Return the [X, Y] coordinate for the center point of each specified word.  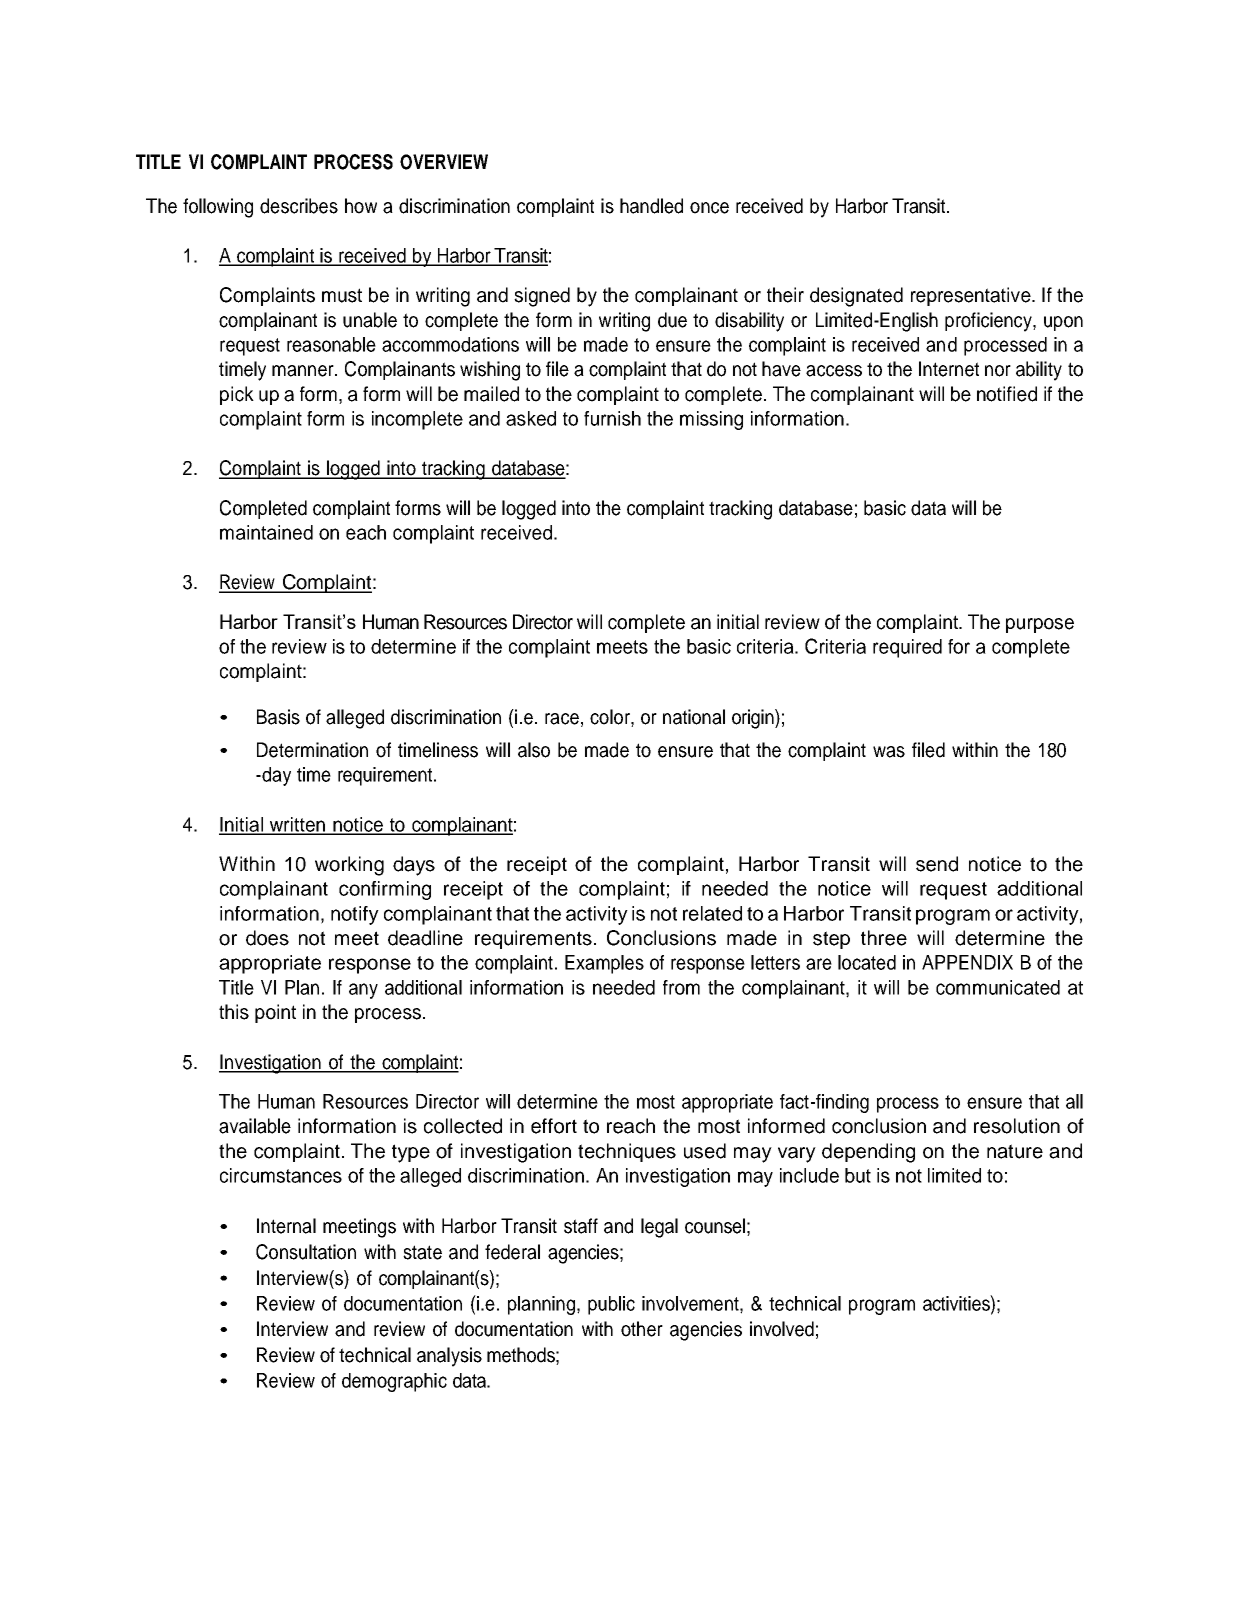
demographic [394, 1382]
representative [972, 296]
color [611, 718]
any [363, 991]
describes [299, 206]
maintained [266, 532]
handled [651, 206]
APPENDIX [967, 962]
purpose [1040, 625]
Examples [604, 964]
